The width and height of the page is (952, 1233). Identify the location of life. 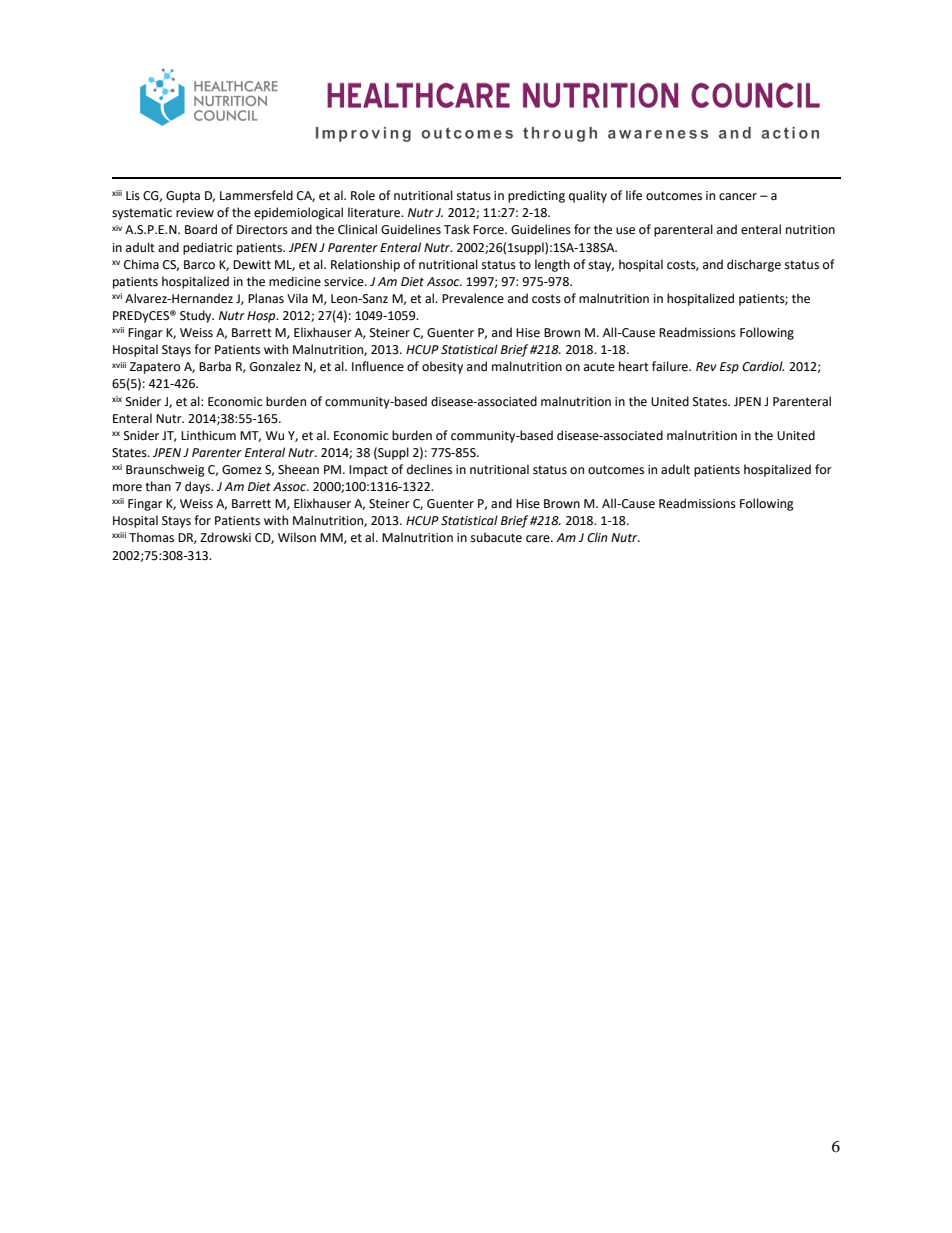
(634, 195).
